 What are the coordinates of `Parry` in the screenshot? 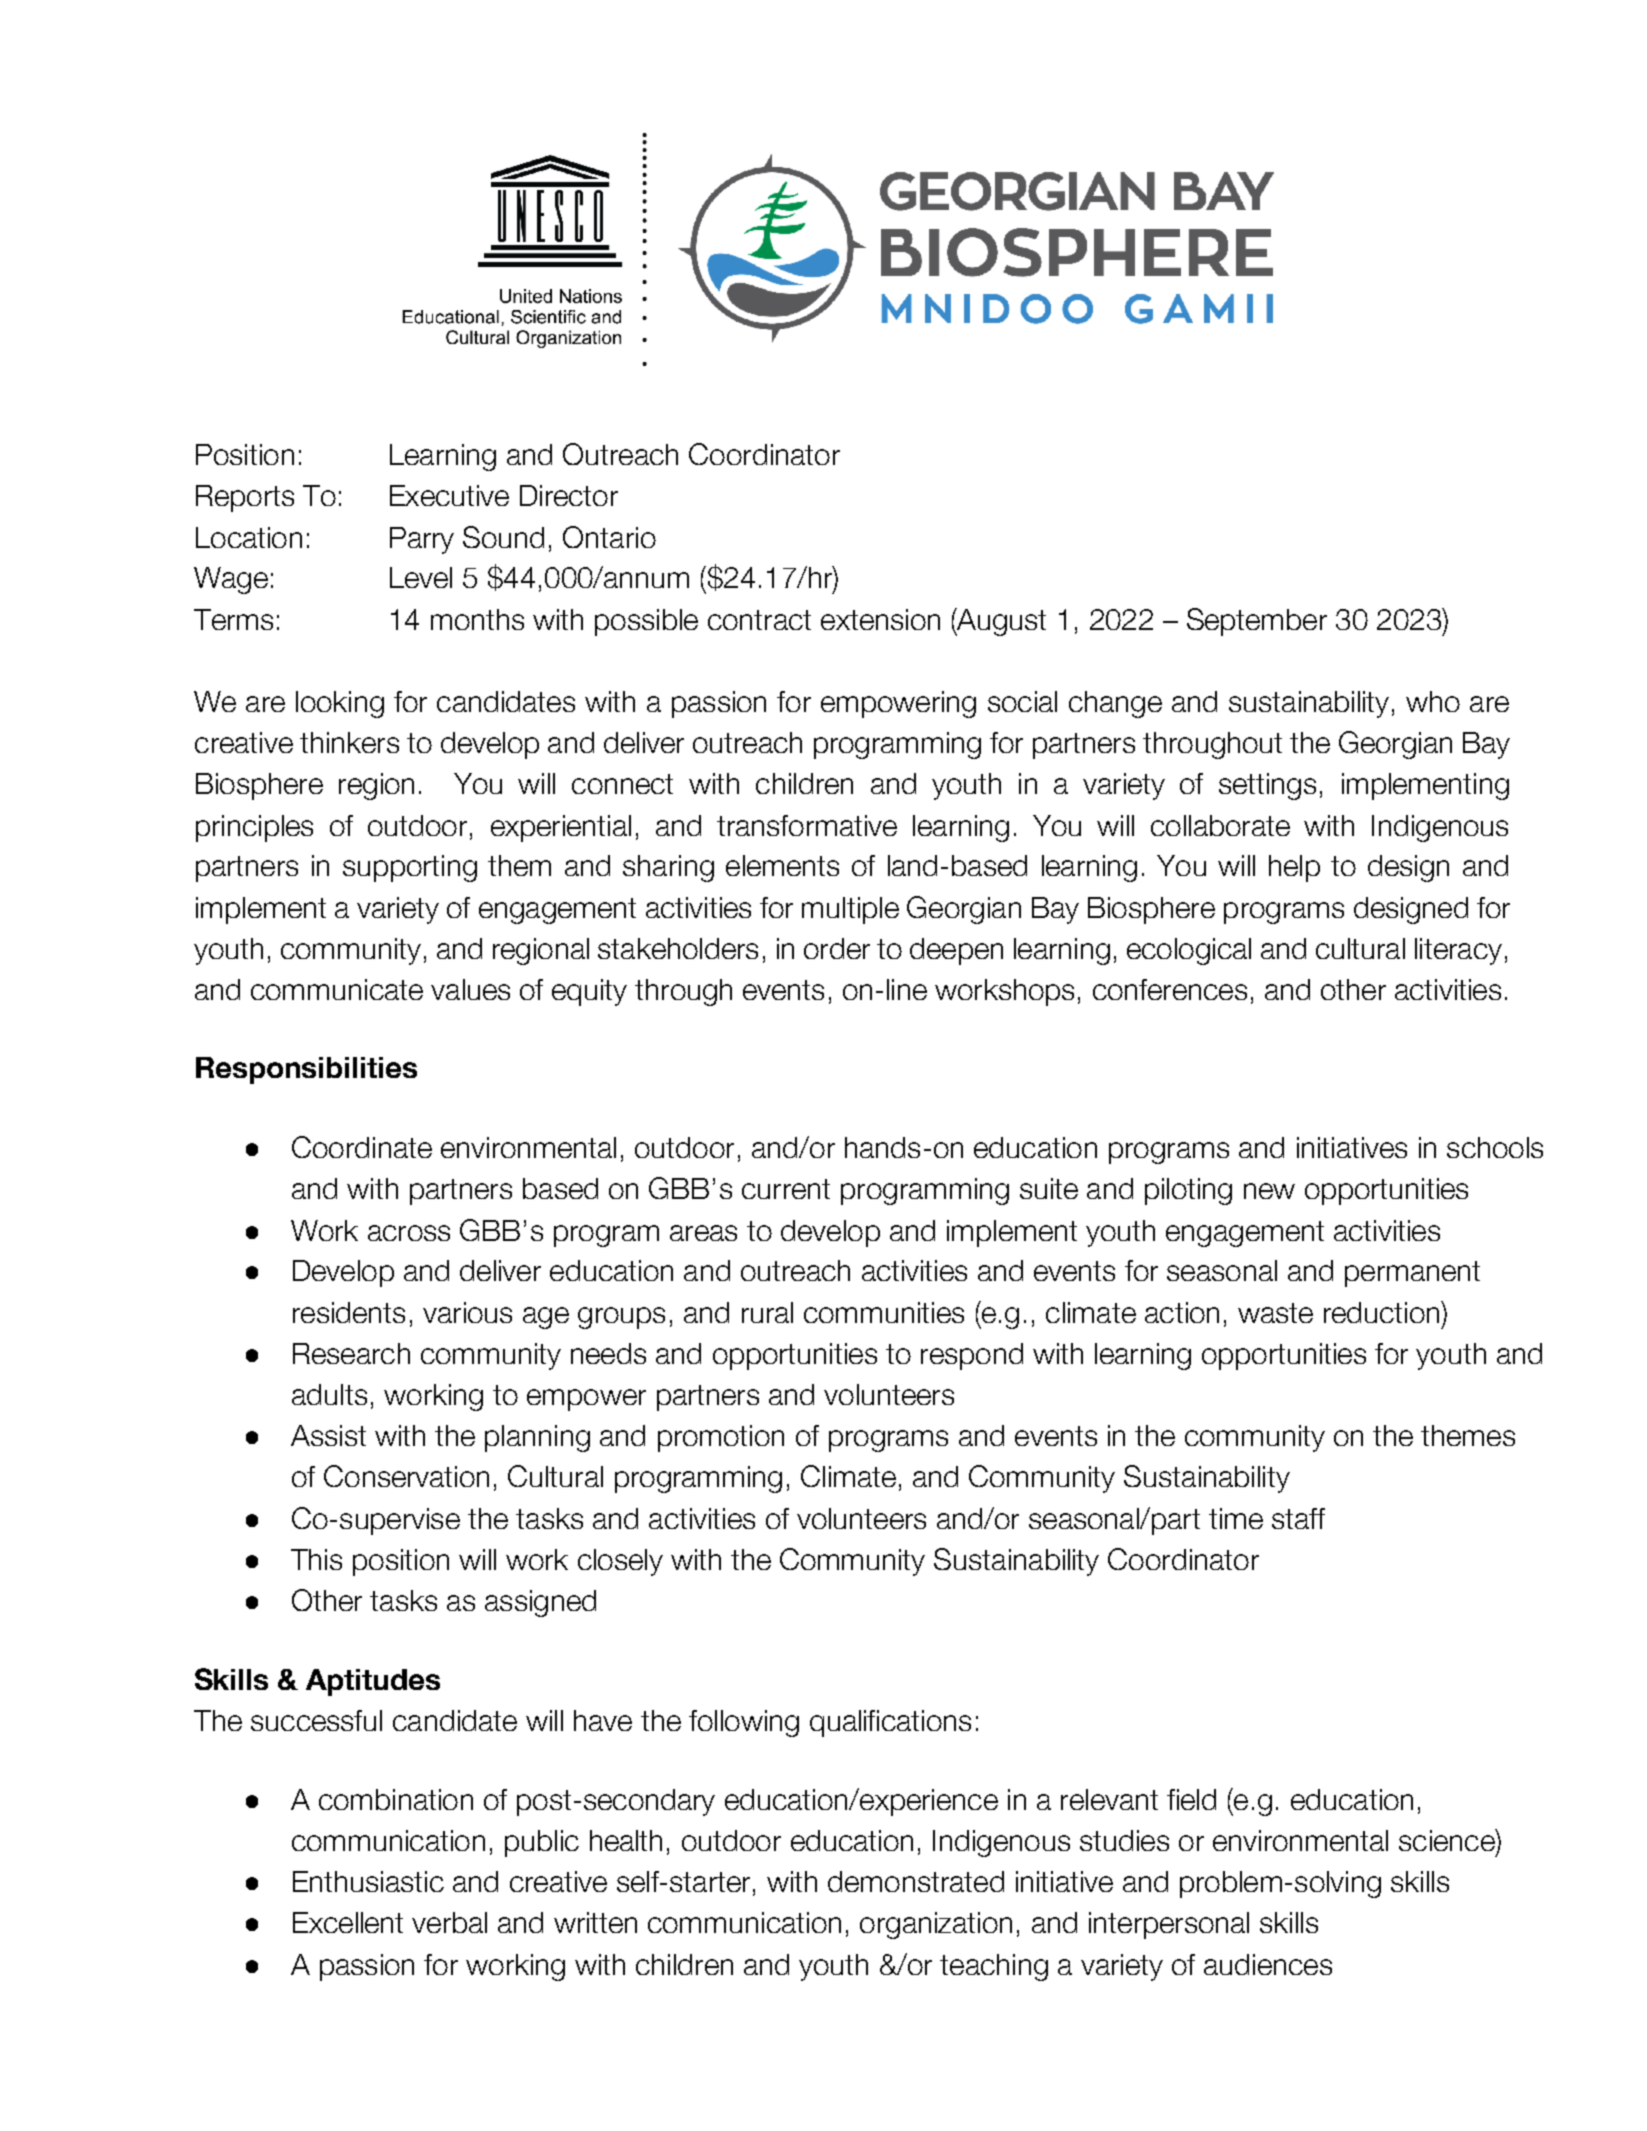 It's located at (422, 540).
